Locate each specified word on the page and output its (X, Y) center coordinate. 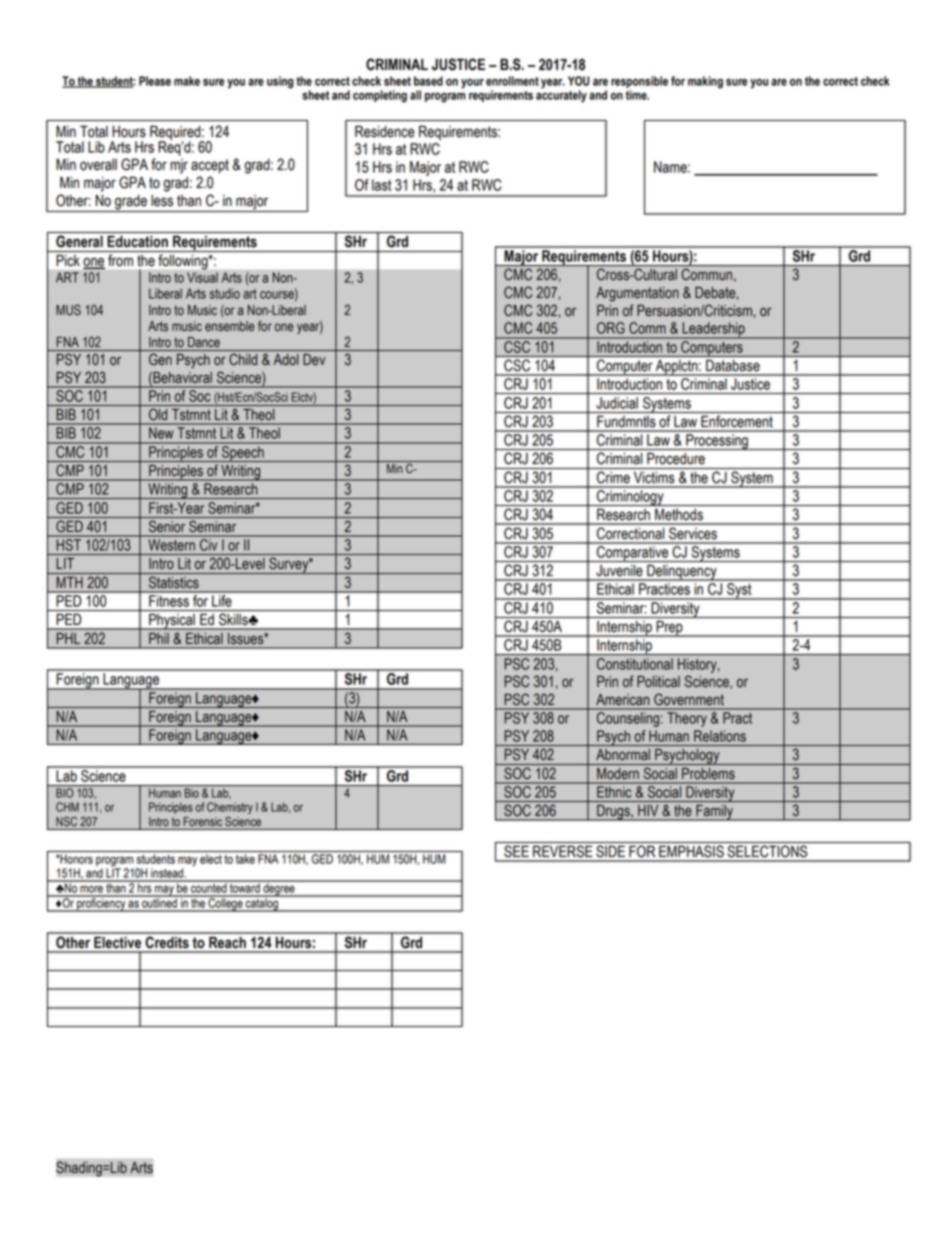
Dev (314, 360)
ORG (611, 328)
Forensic (202, 822)
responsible (639, 82)
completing (380, 96)
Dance (204, 342)
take (245, 859)
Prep (669, 629)
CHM (67, 807)
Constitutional (635, 664)
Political (658, 682)
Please (155, 81)
